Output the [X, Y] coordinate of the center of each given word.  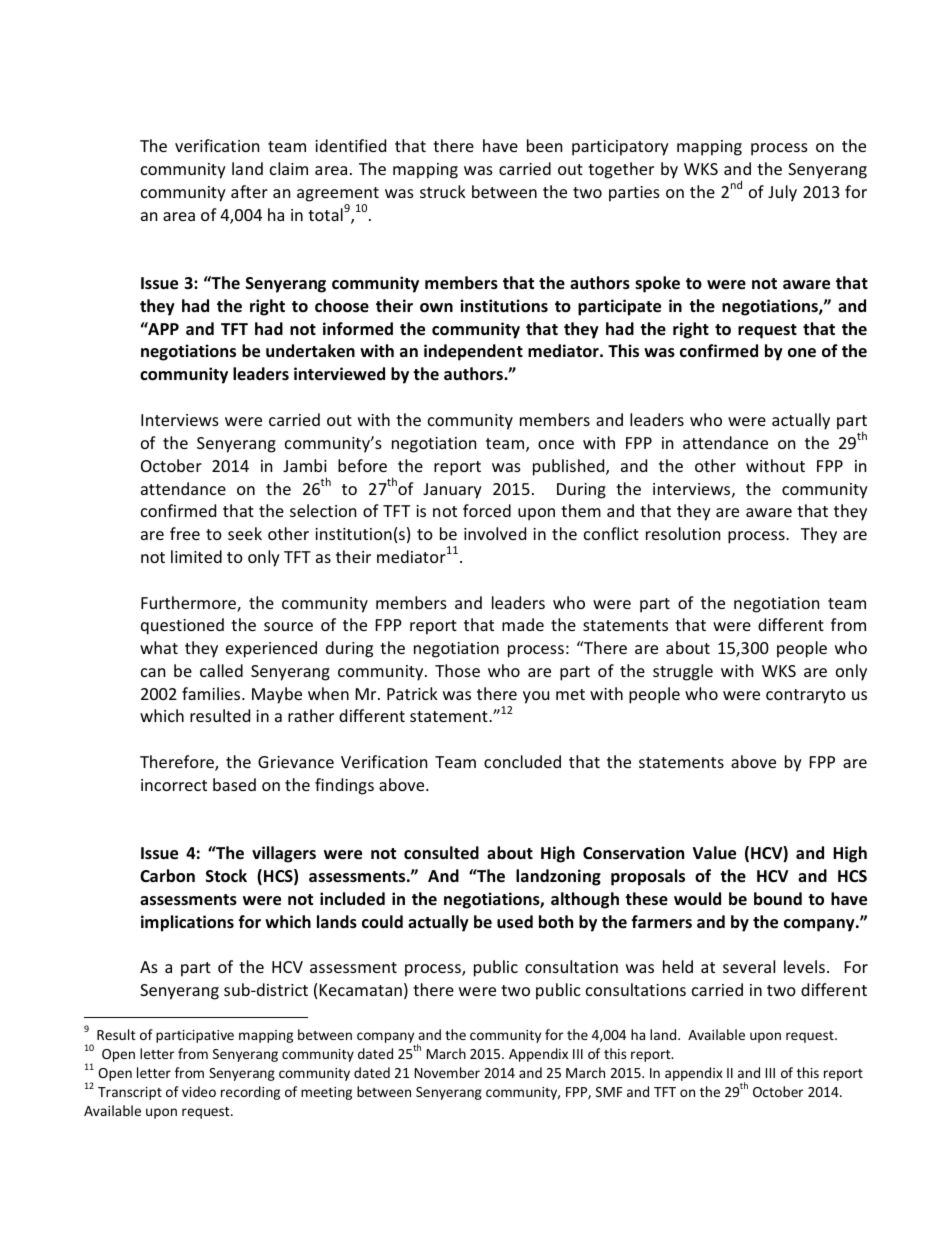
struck [443, 191]
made [523, 624]
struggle [683, 672]
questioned [182, 626]
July [782, 193]
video [199, 1091]
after [249, 191]
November [447, 1072]
